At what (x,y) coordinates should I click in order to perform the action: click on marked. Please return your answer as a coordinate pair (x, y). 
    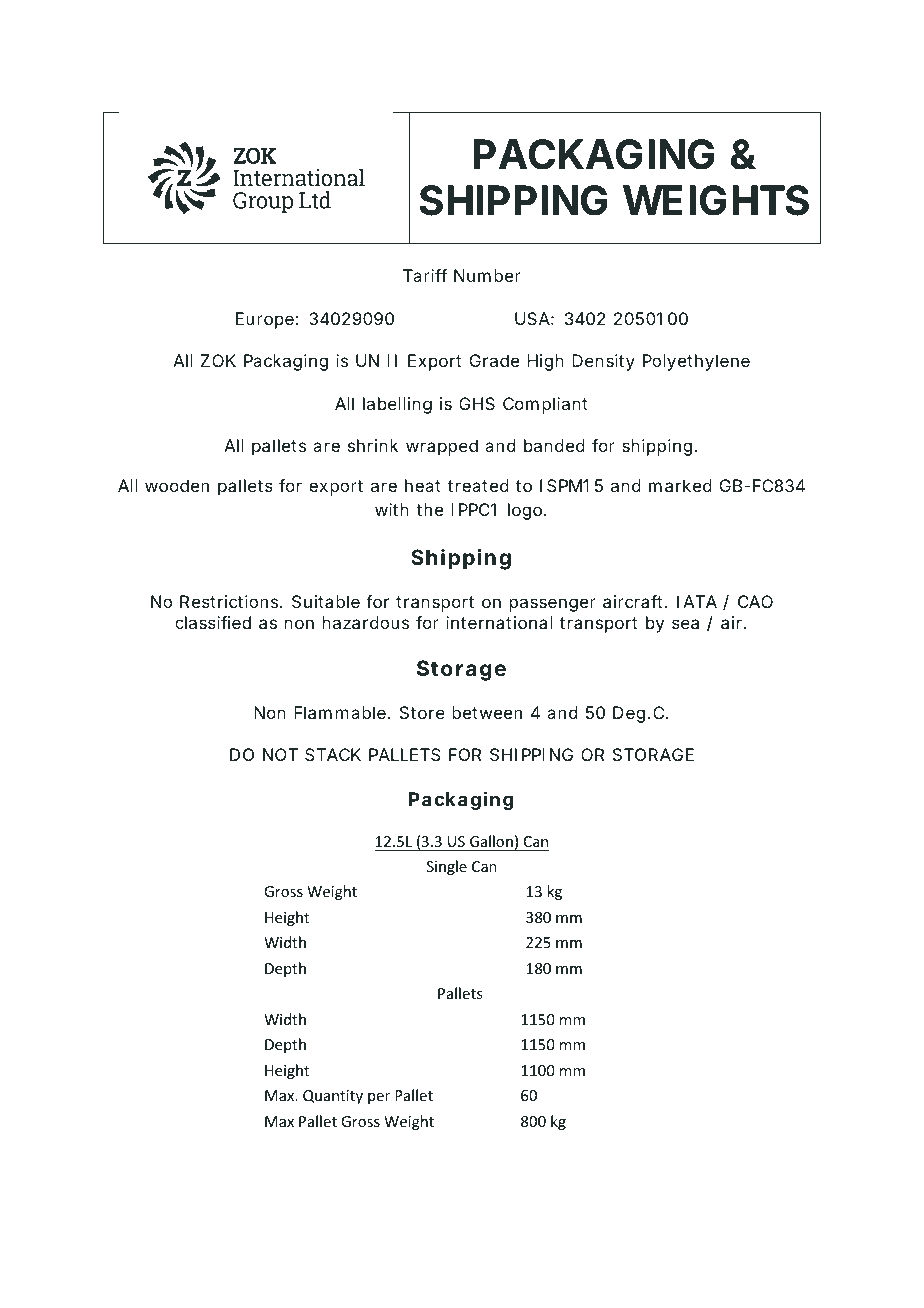
    Looking at the image, I should click on (680, 485).
